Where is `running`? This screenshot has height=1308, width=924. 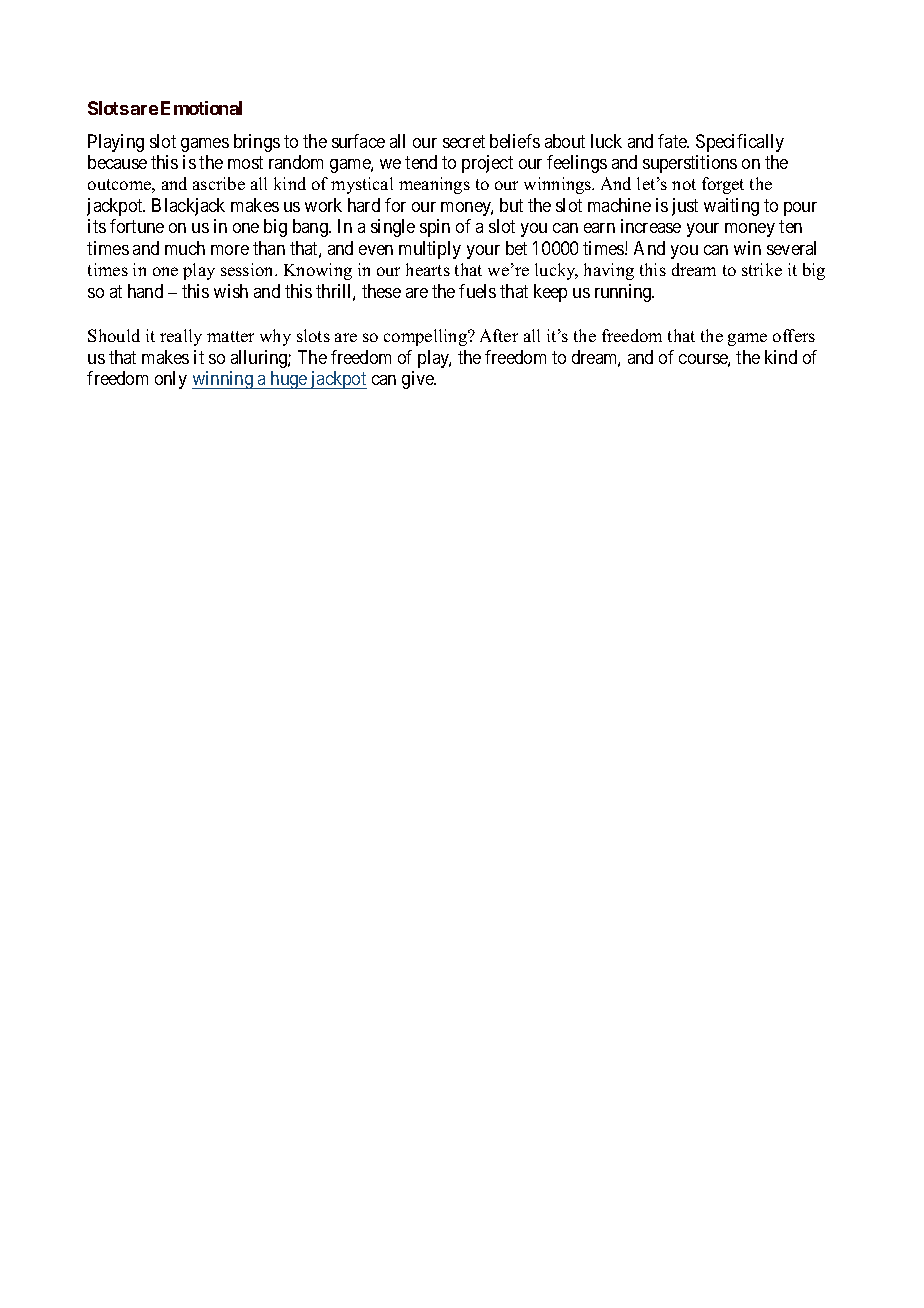 running is located at coordinates (624, 293).
